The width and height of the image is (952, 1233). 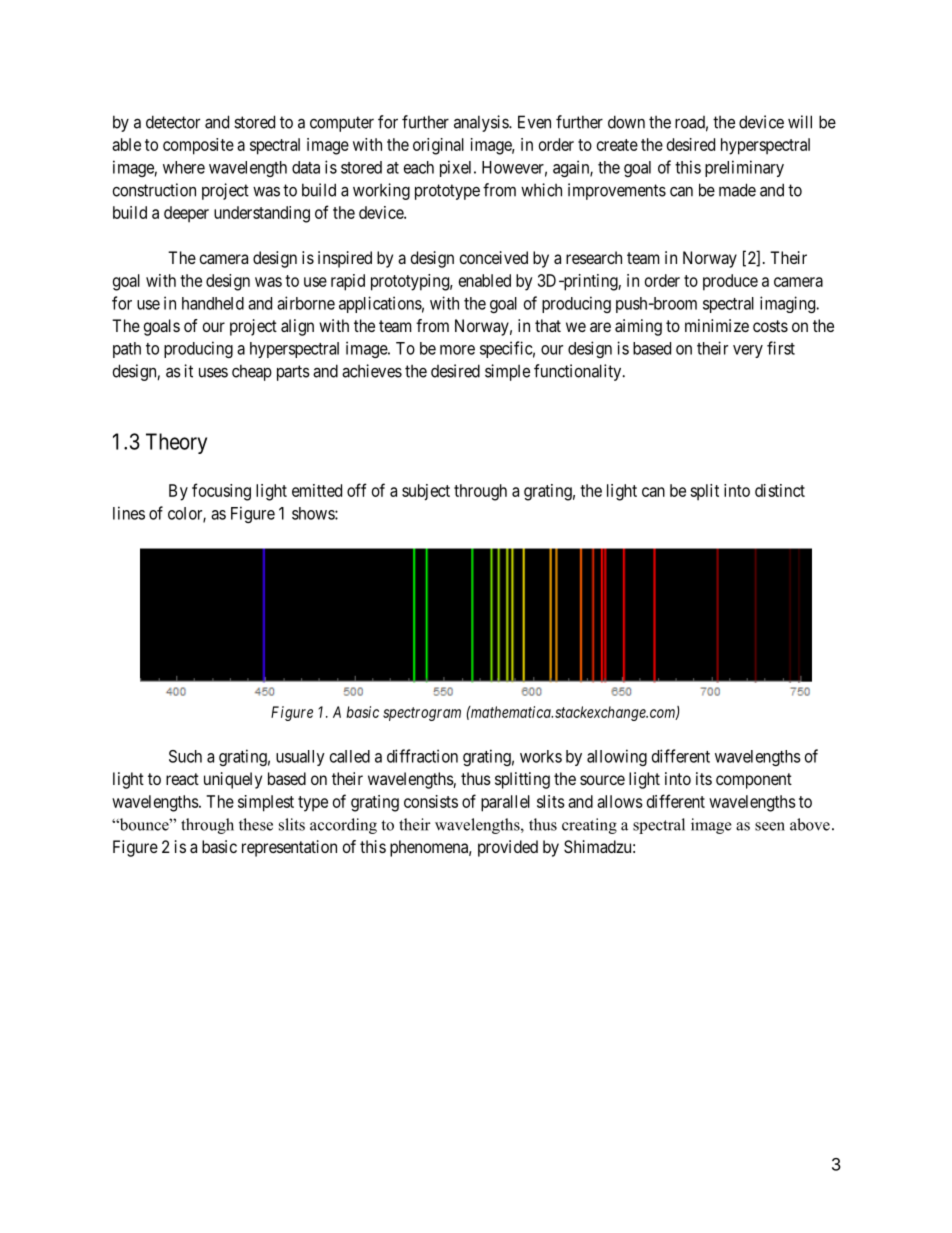 What do you see at coordinates (426, 492) in the image?
I see `subject` at bounding box center [426, 492].
